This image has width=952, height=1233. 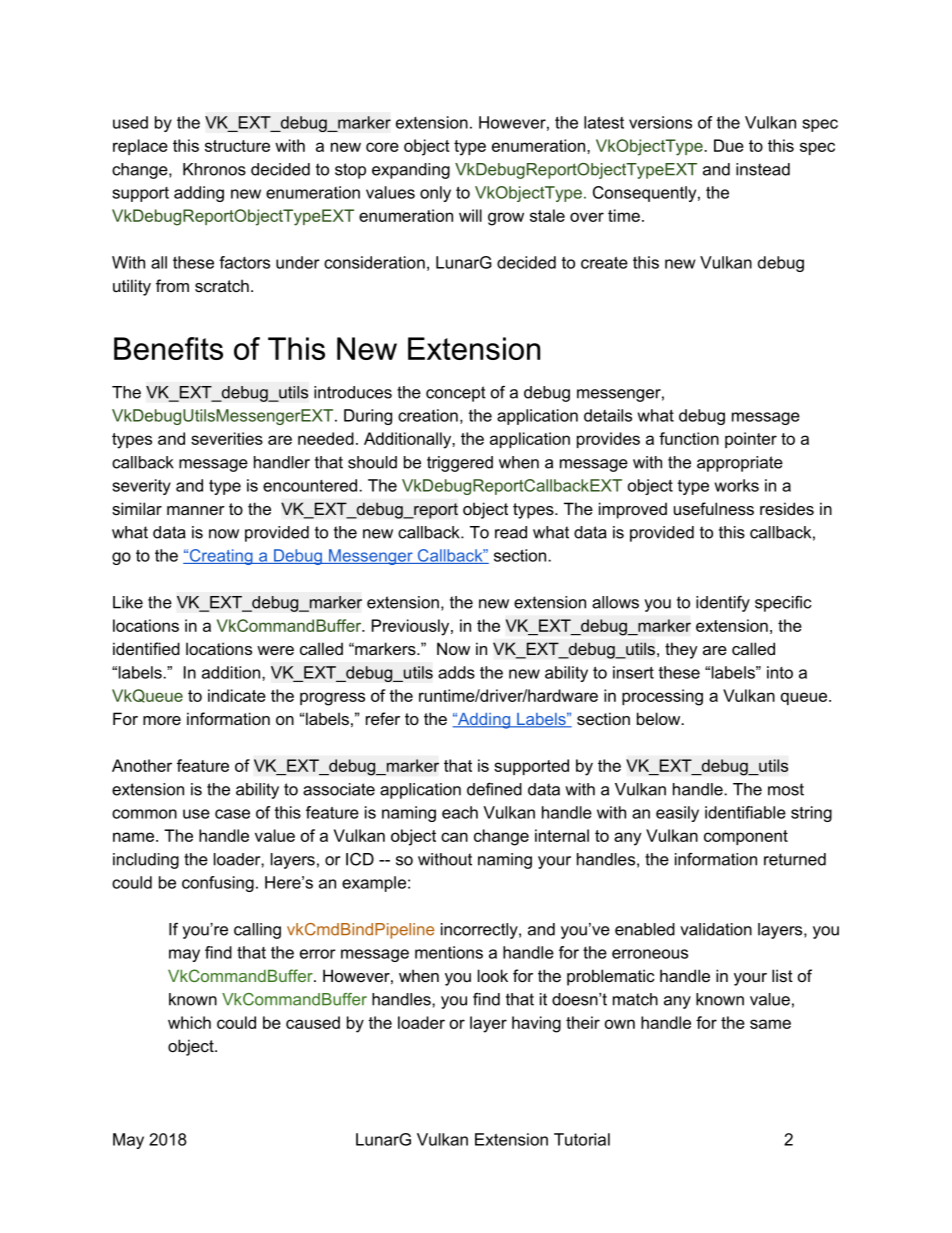 What do you see at coordinates (456, 672) in the image?
I see `adds` at bounding box center [456, 672].
